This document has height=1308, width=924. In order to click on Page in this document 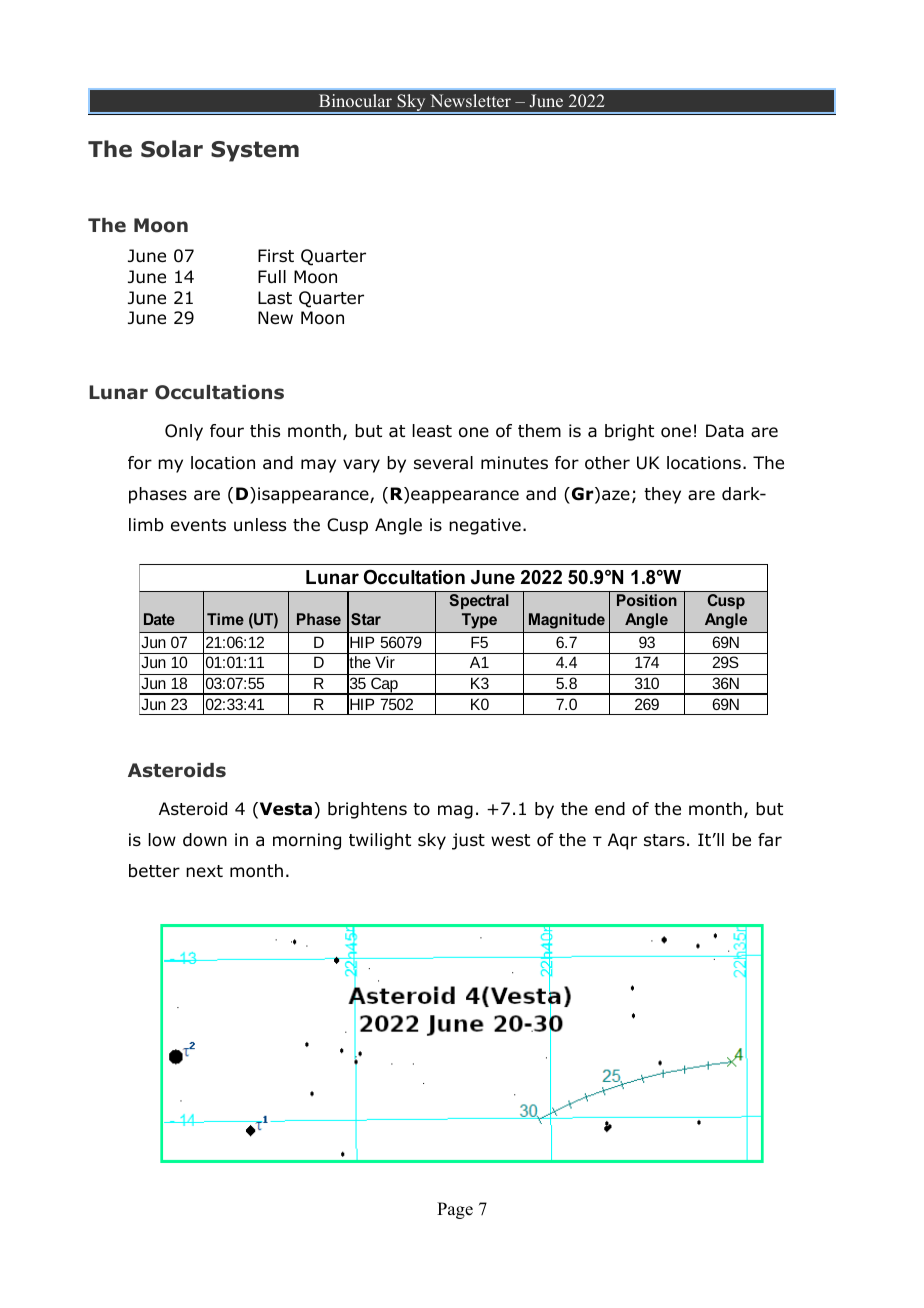, I will do `click(455, 1210)`.
